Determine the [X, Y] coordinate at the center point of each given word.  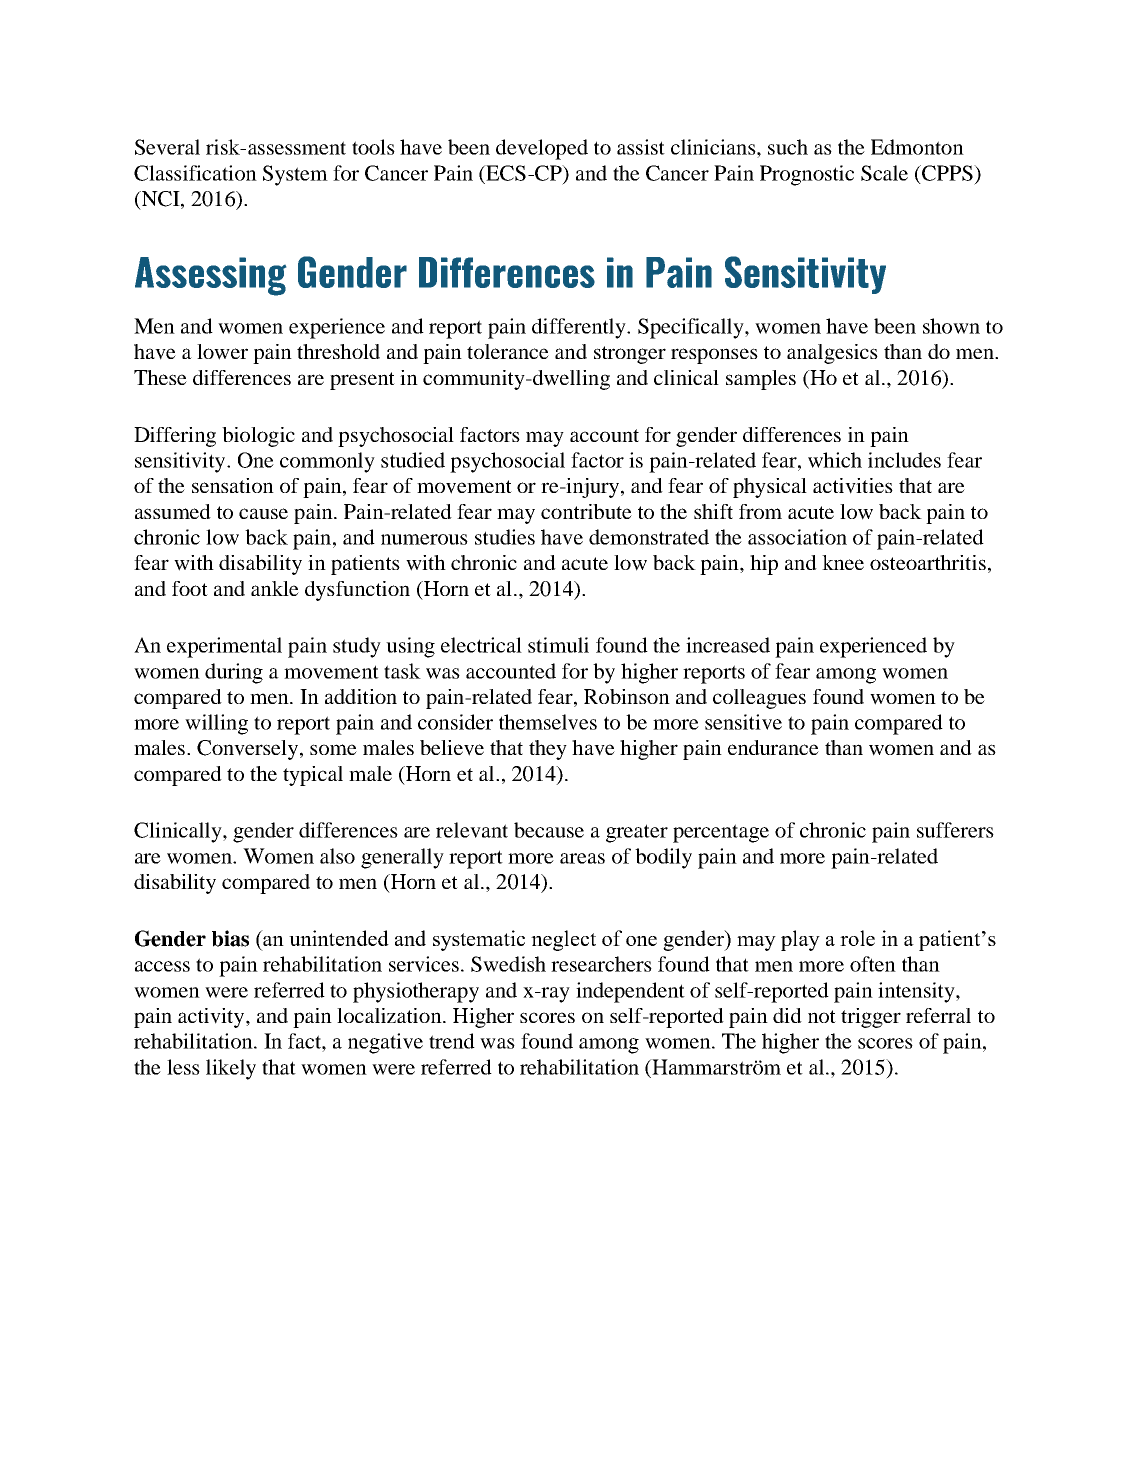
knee [843, 562]
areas [582, 858]
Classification [195, 173]
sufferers [955, 830]
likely [231, 1069]
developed [542, 149]
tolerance [508, 351]
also [337, 856]
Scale [884, 173]
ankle [275, 588]
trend [452, 1041]
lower [222, 352]
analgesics [832, 354]
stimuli [558, 645]
